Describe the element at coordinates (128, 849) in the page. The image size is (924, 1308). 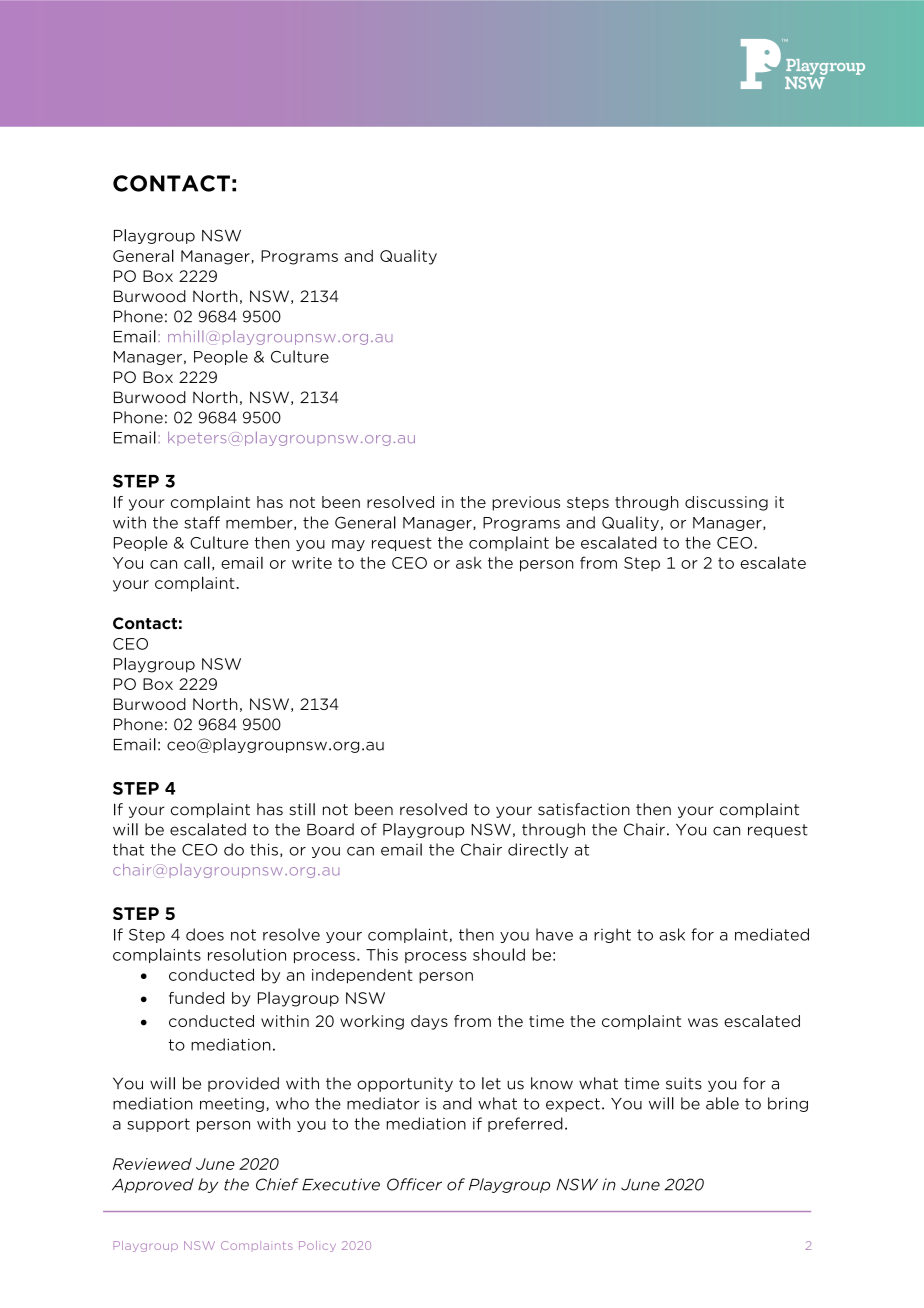
I see `that` at that location.
